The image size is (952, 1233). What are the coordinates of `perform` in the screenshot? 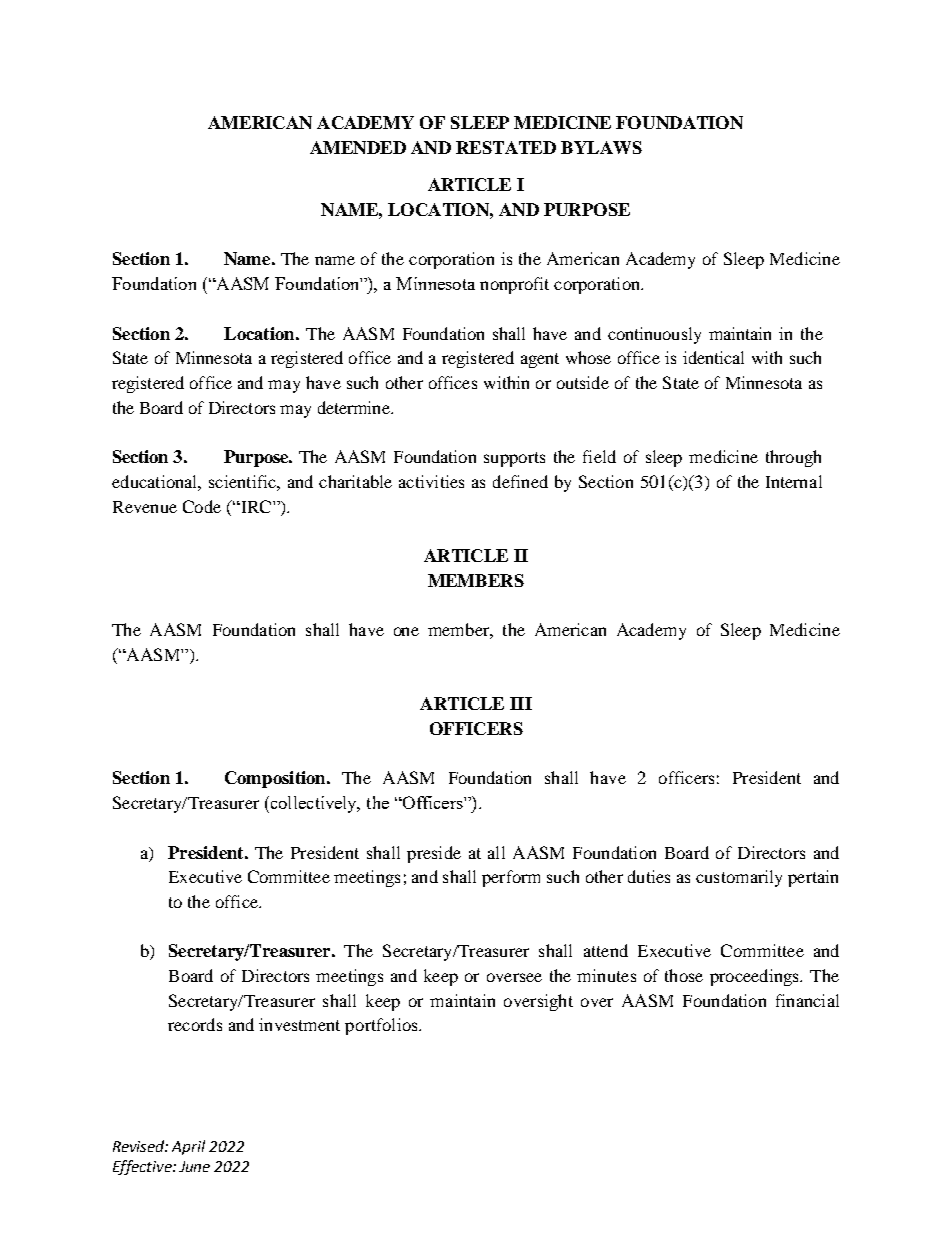 It's located at (511, 878).
